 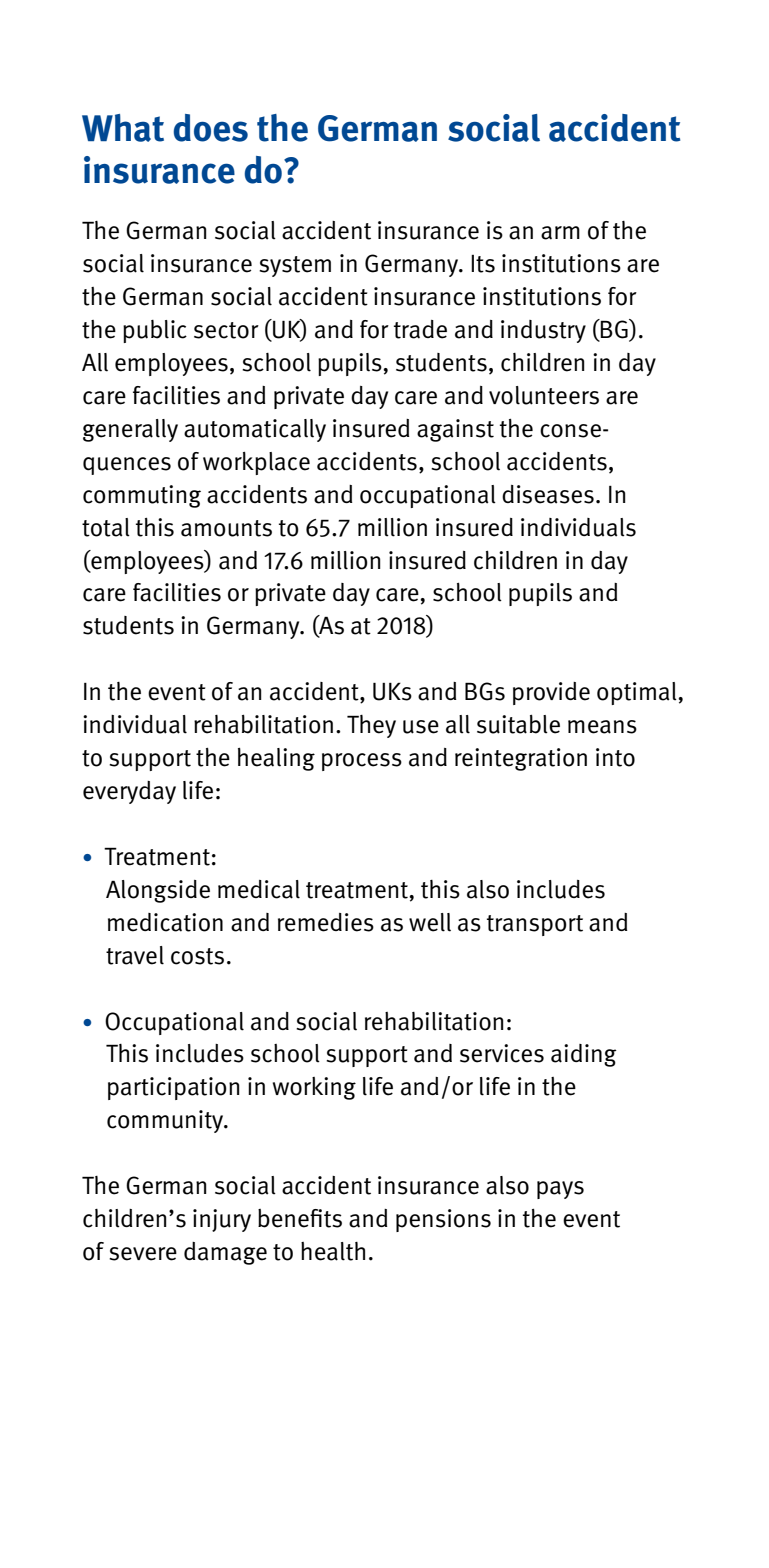 I want to click on everyday, so click(x=129, y=792).
